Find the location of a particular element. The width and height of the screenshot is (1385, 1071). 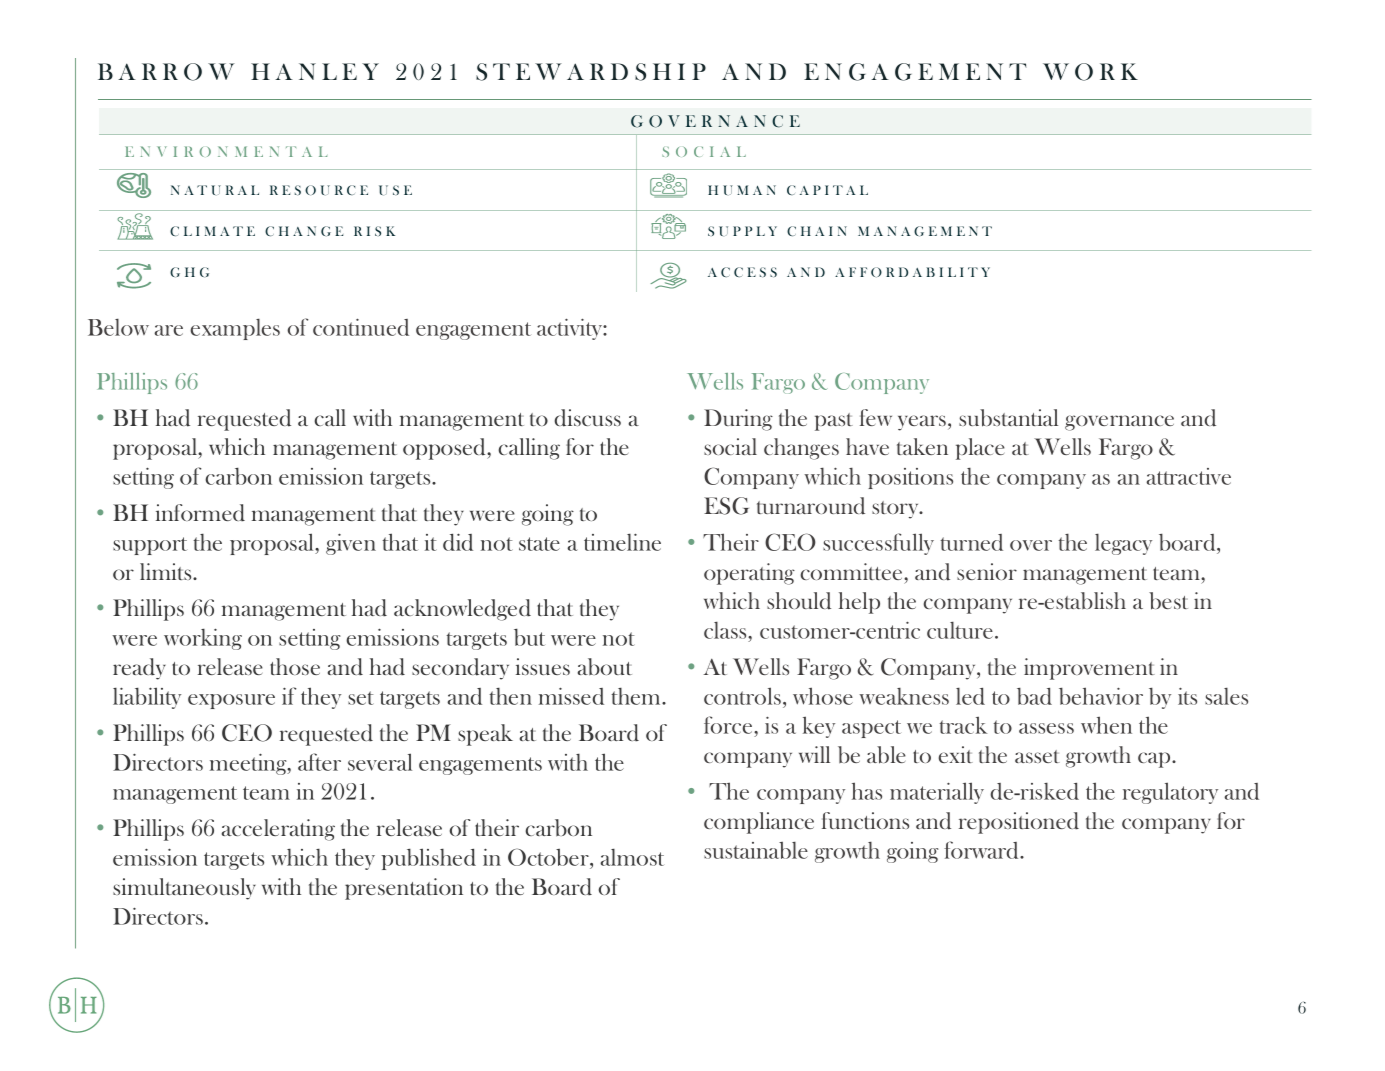

place is located at coordinates (980, 449).
